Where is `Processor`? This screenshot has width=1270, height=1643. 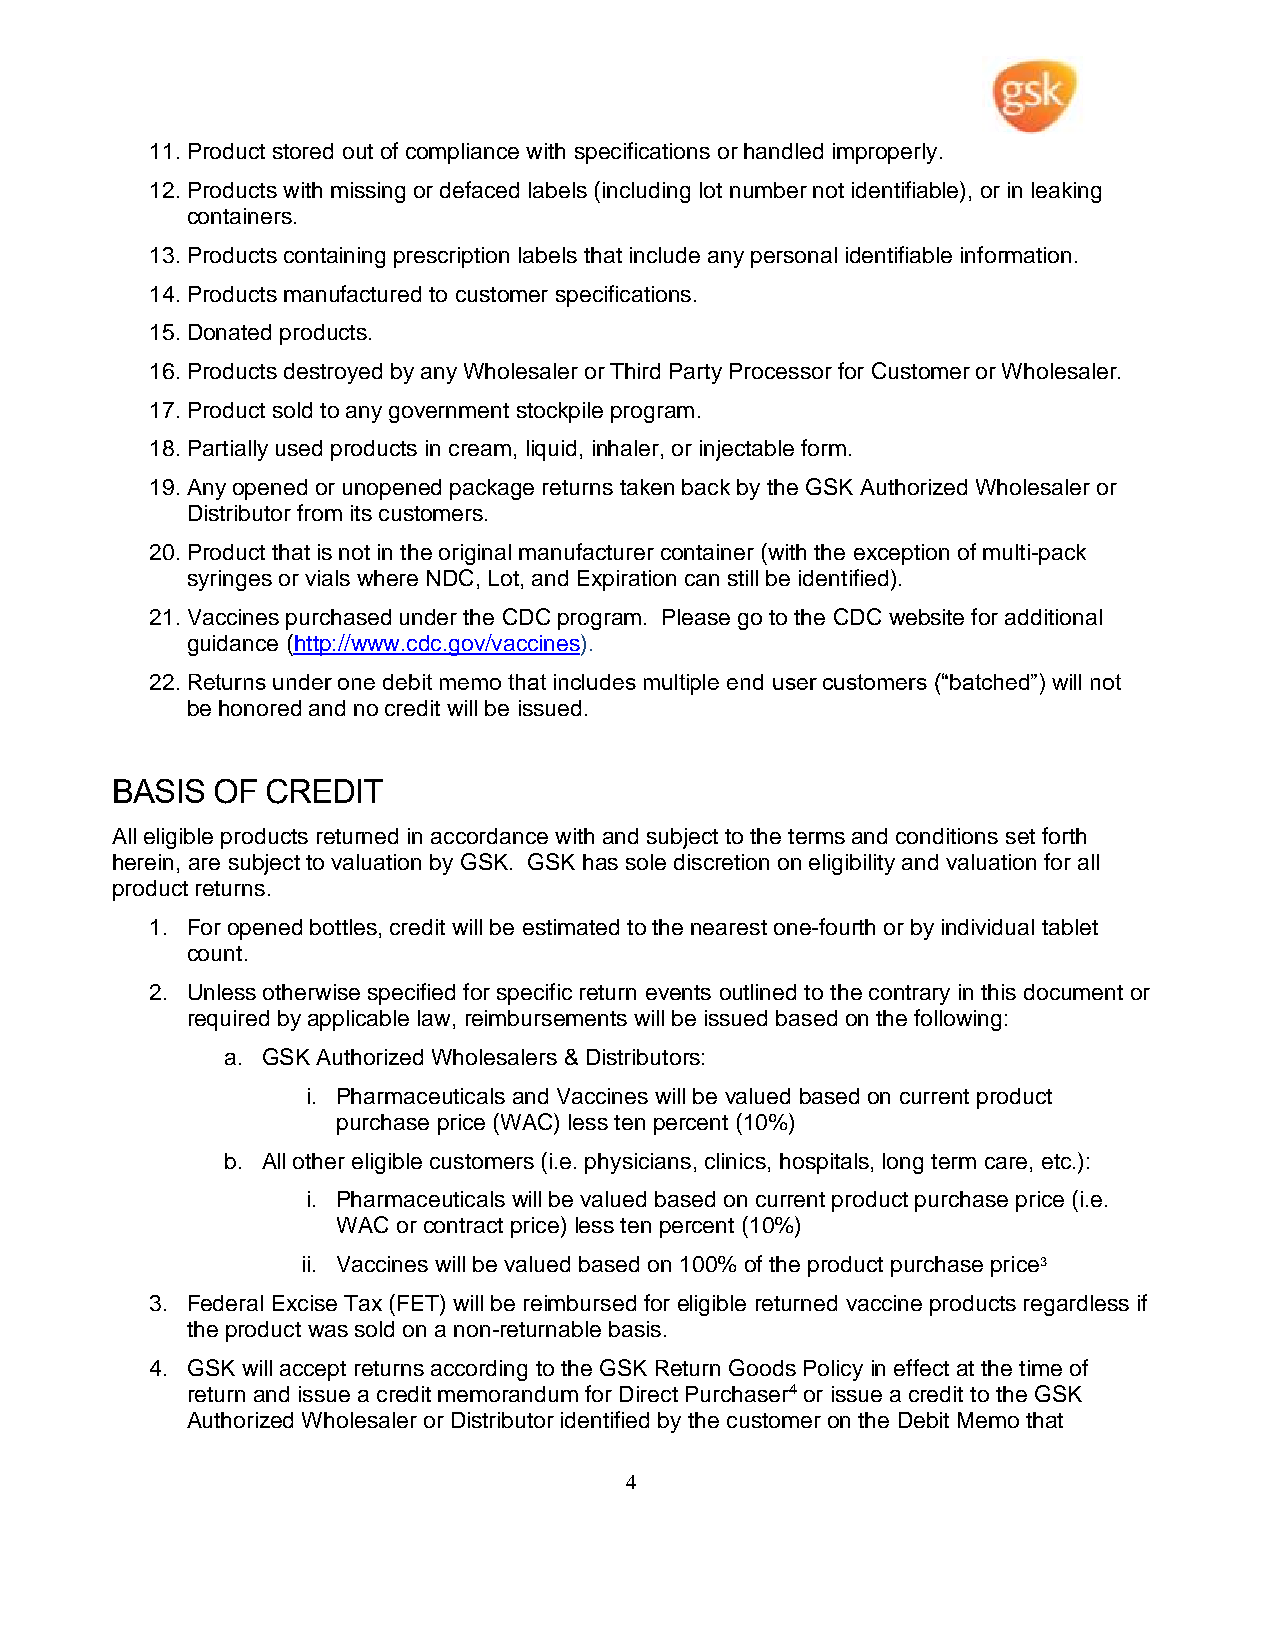 Processor is located at coordinates (781, 371).
